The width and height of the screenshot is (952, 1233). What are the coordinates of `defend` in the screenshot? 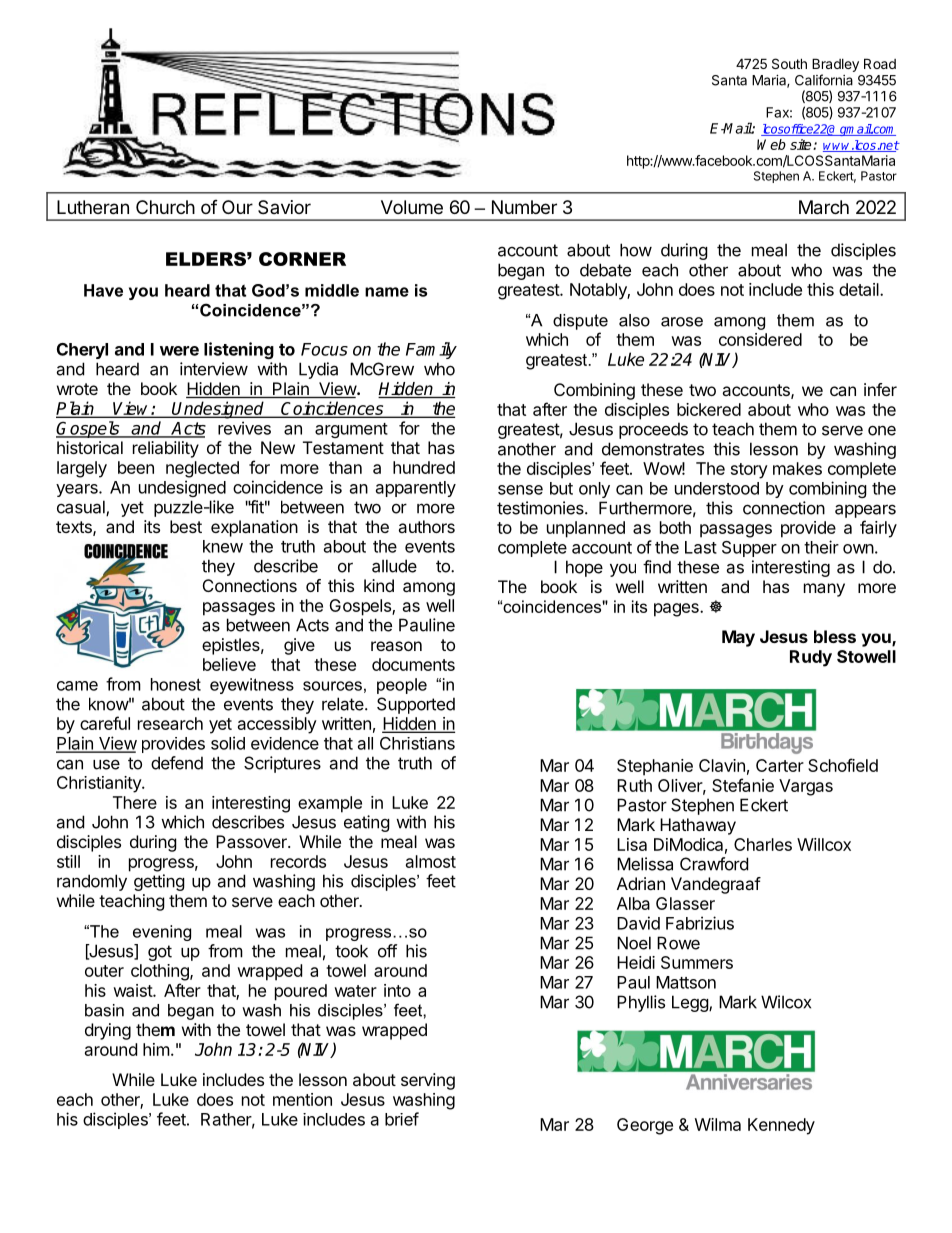 It's located at (177, 763).
